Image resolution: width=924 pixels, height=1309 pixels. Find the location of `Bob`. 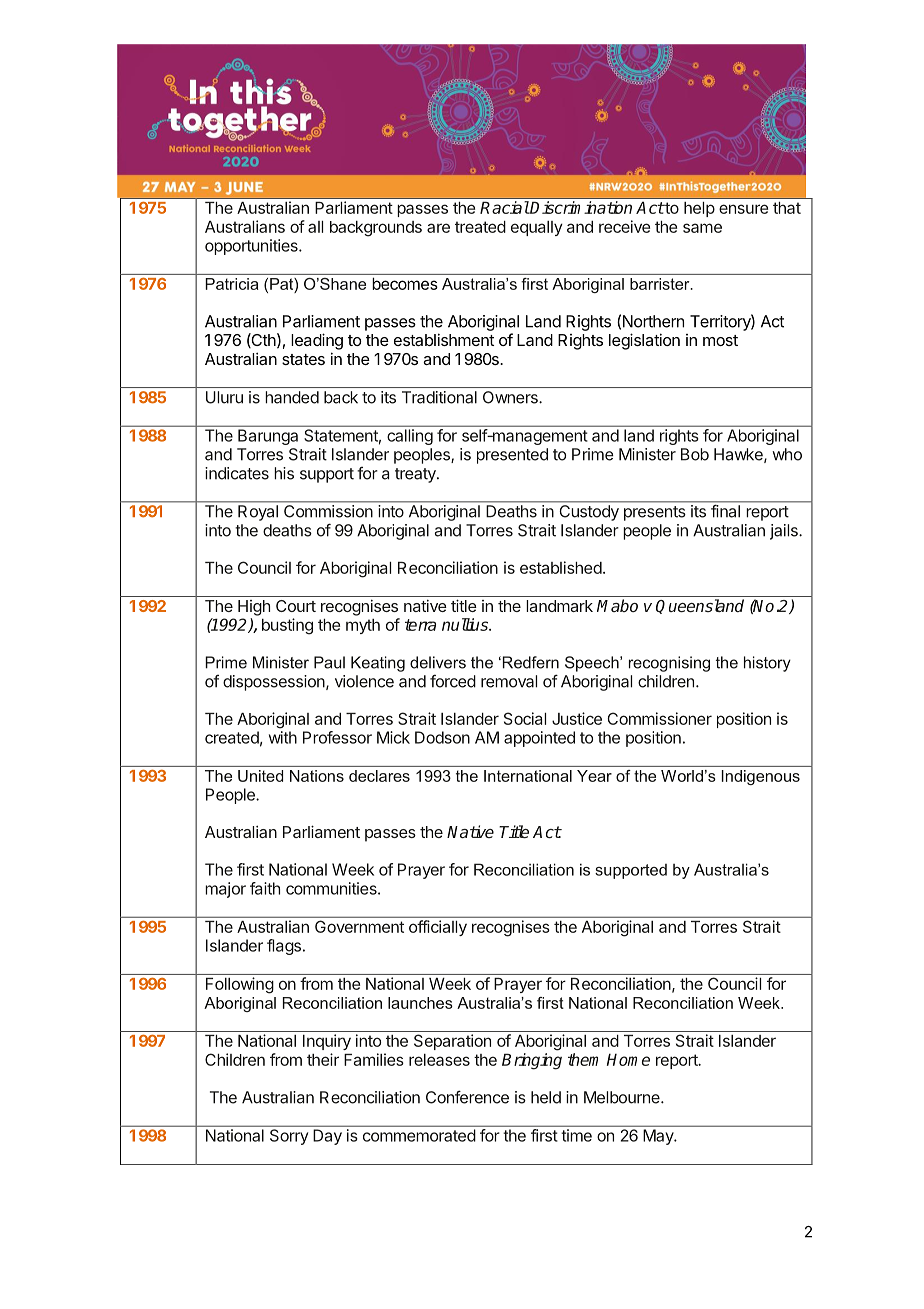

Bob is located at coordinates (695, 454).
